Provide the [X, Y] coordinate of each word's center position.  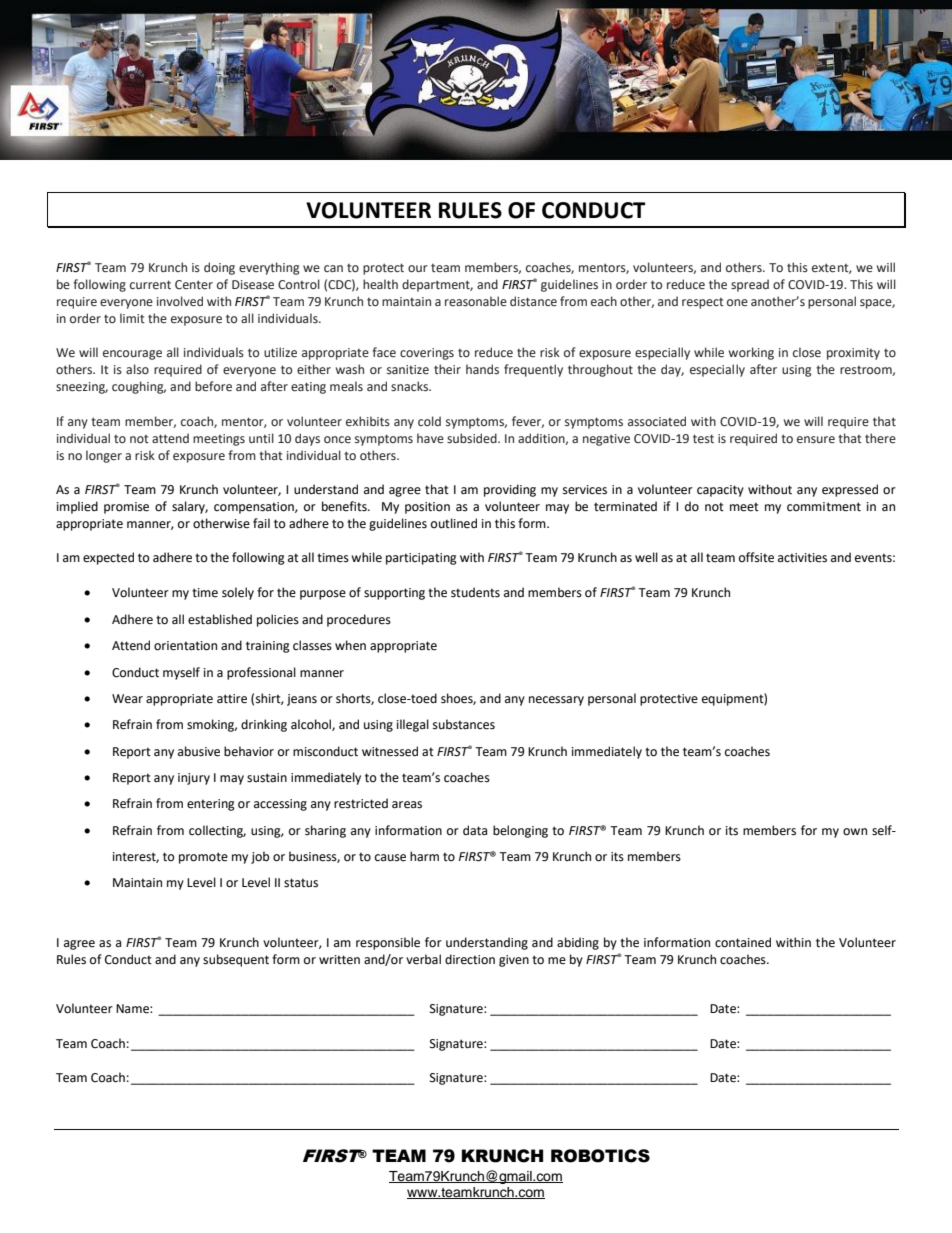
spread [750, 285]
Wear [127, 699]
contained [743, 942]
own [855, 832]
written [339, 960]
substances [464, 724]
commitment [824, 507]
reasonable [476, 301]
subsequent [236, 960]
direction [470, 959]
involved [180, 301]
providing [510, 490]
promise [126, 508]
